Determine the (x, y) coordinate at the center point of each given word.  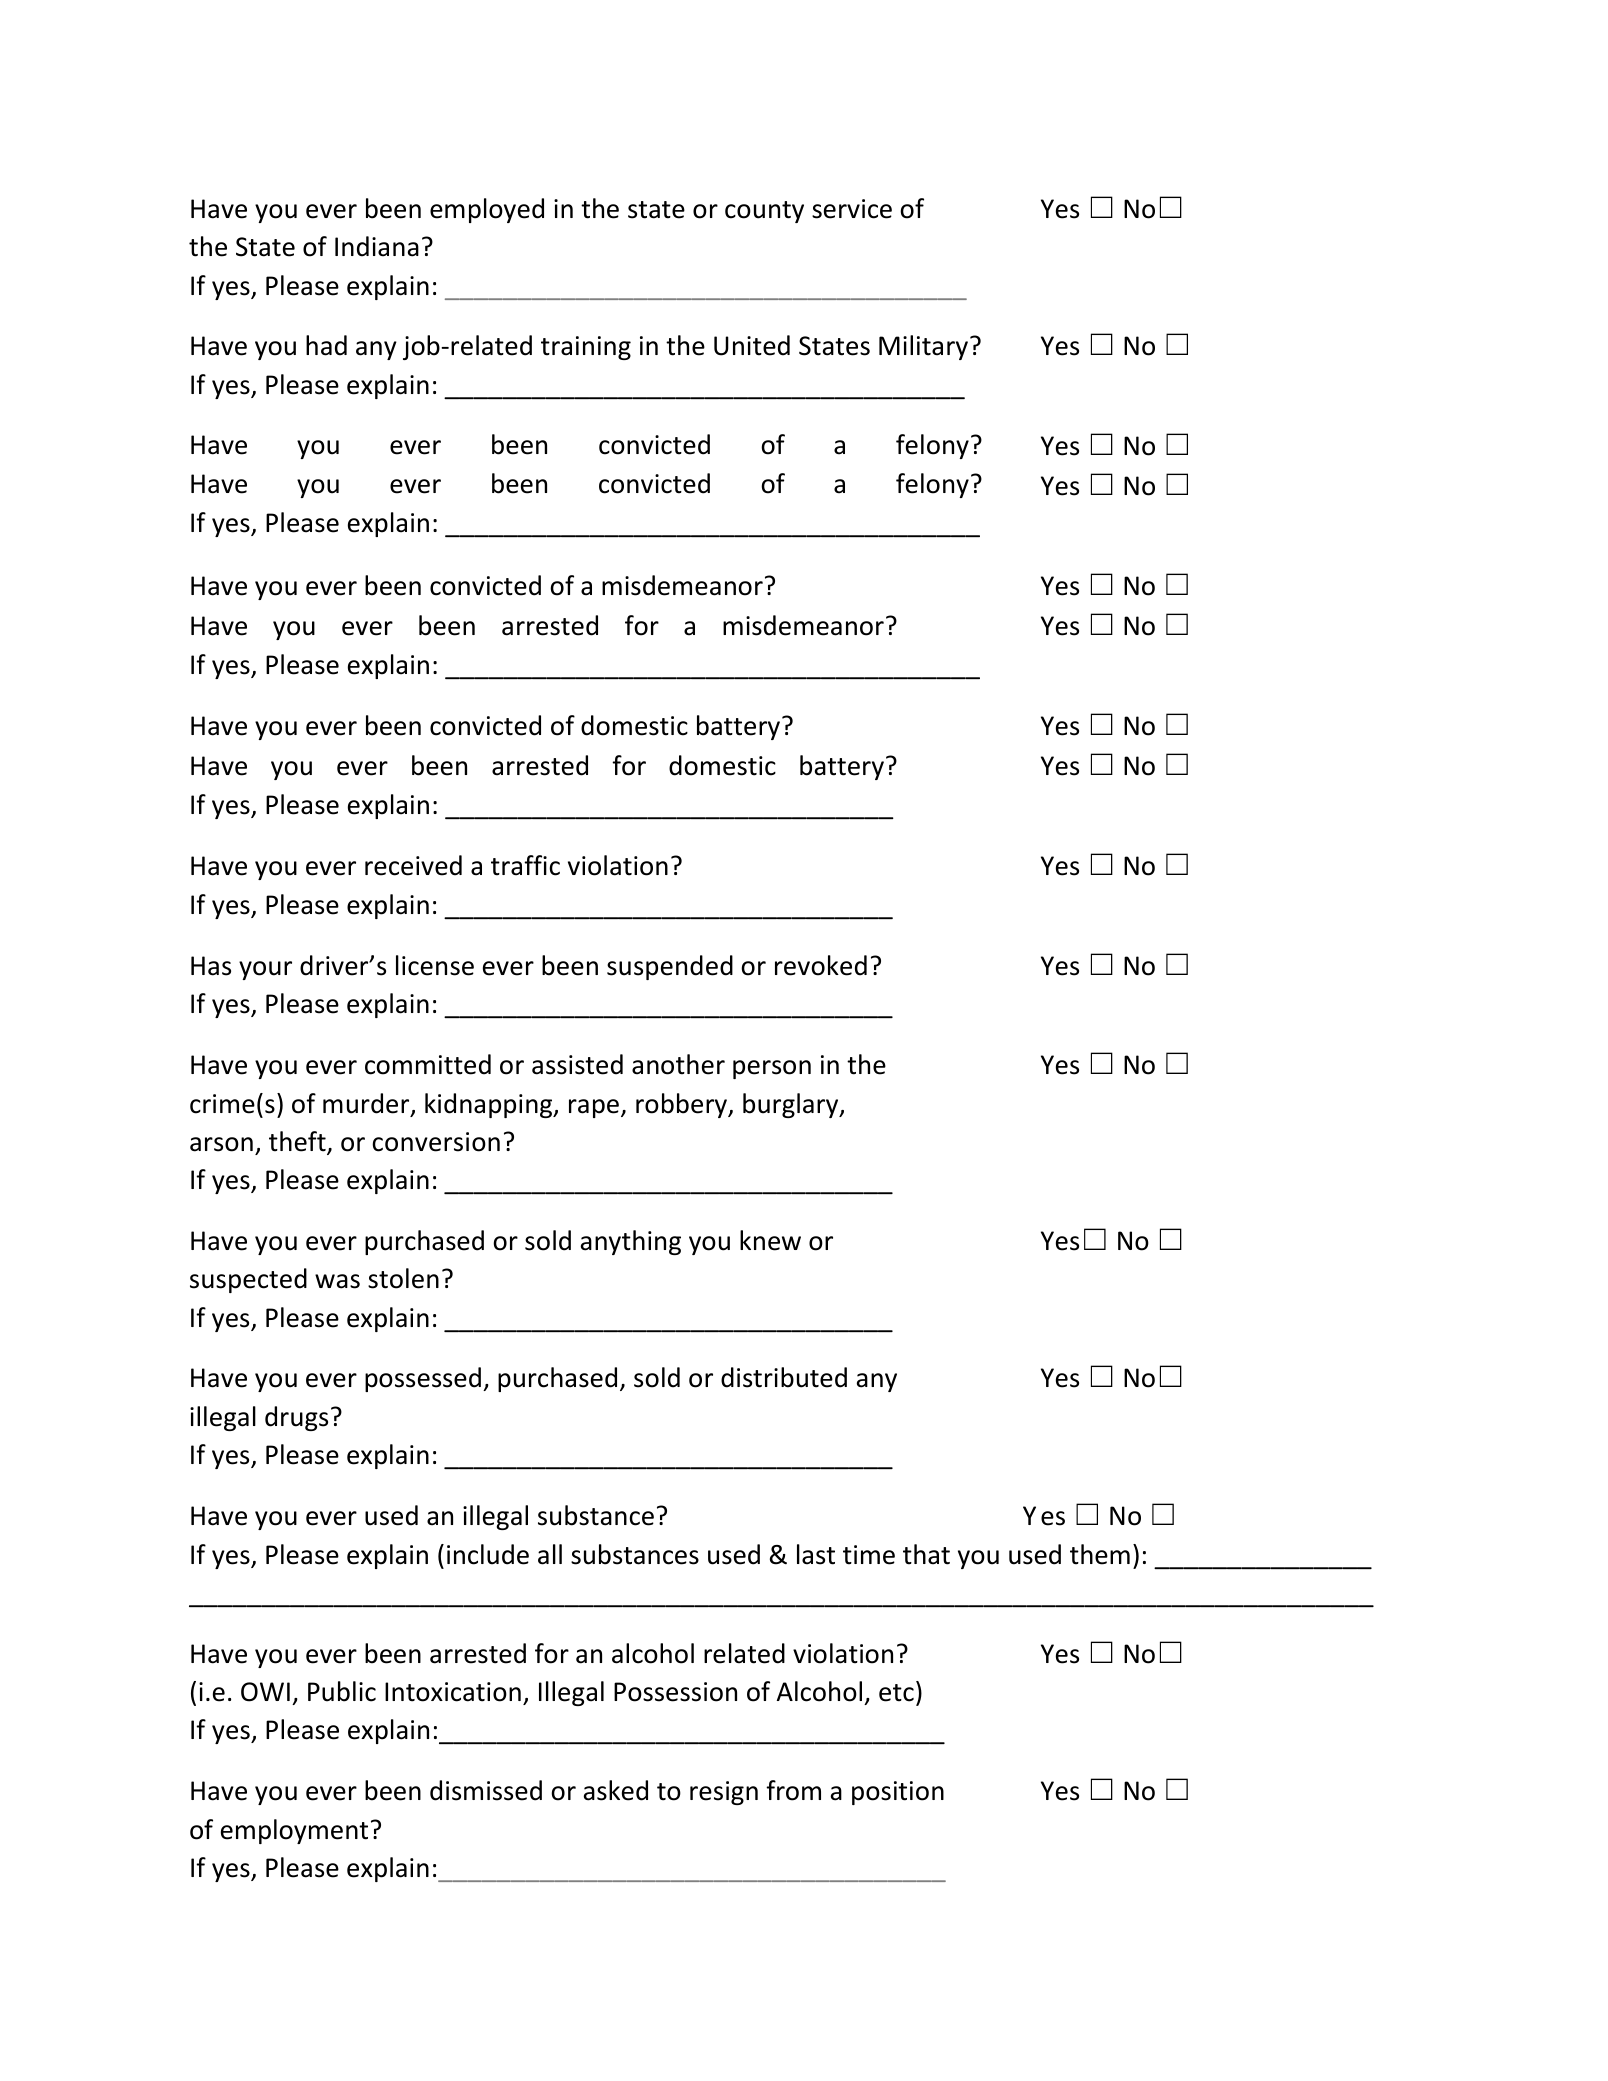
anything (631, 1242)
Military (925, 347)
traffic (525, 865)
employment (294, 1831)
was (337, 1281)
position (898, 1793)
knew (770, 1240)
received (413, 865)
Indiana (377, 246)
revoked (821, 965)
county (764, 212)
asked (616, 1790)
